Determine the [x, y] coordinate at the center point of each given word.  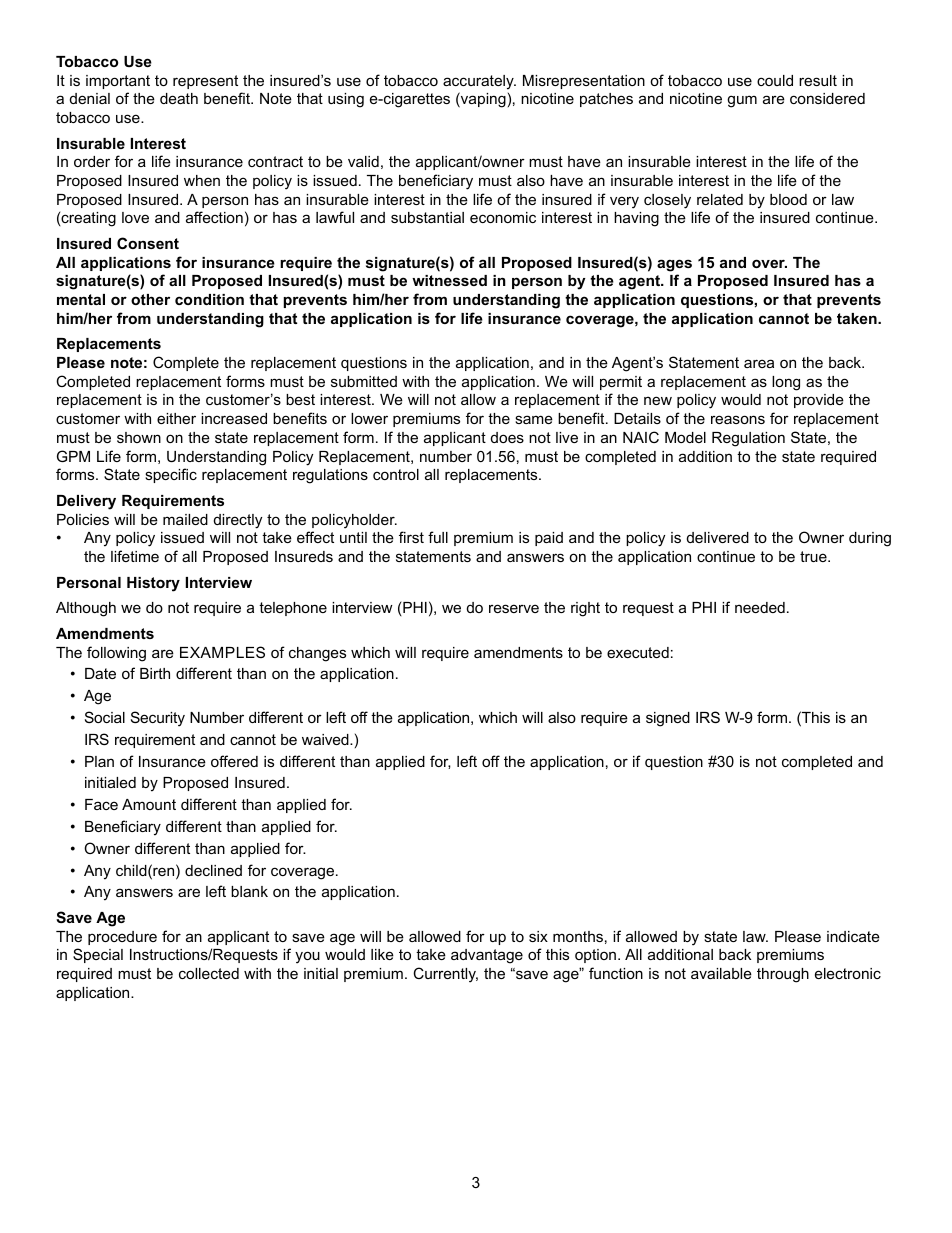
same [534, 419]
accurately [479, 82]
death [179, 98]
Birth [155, 673]
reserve [514, 608]
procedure [122, 938]
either [176, 418]
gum [742, 101]
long [786, 383]
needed [760, 607]
